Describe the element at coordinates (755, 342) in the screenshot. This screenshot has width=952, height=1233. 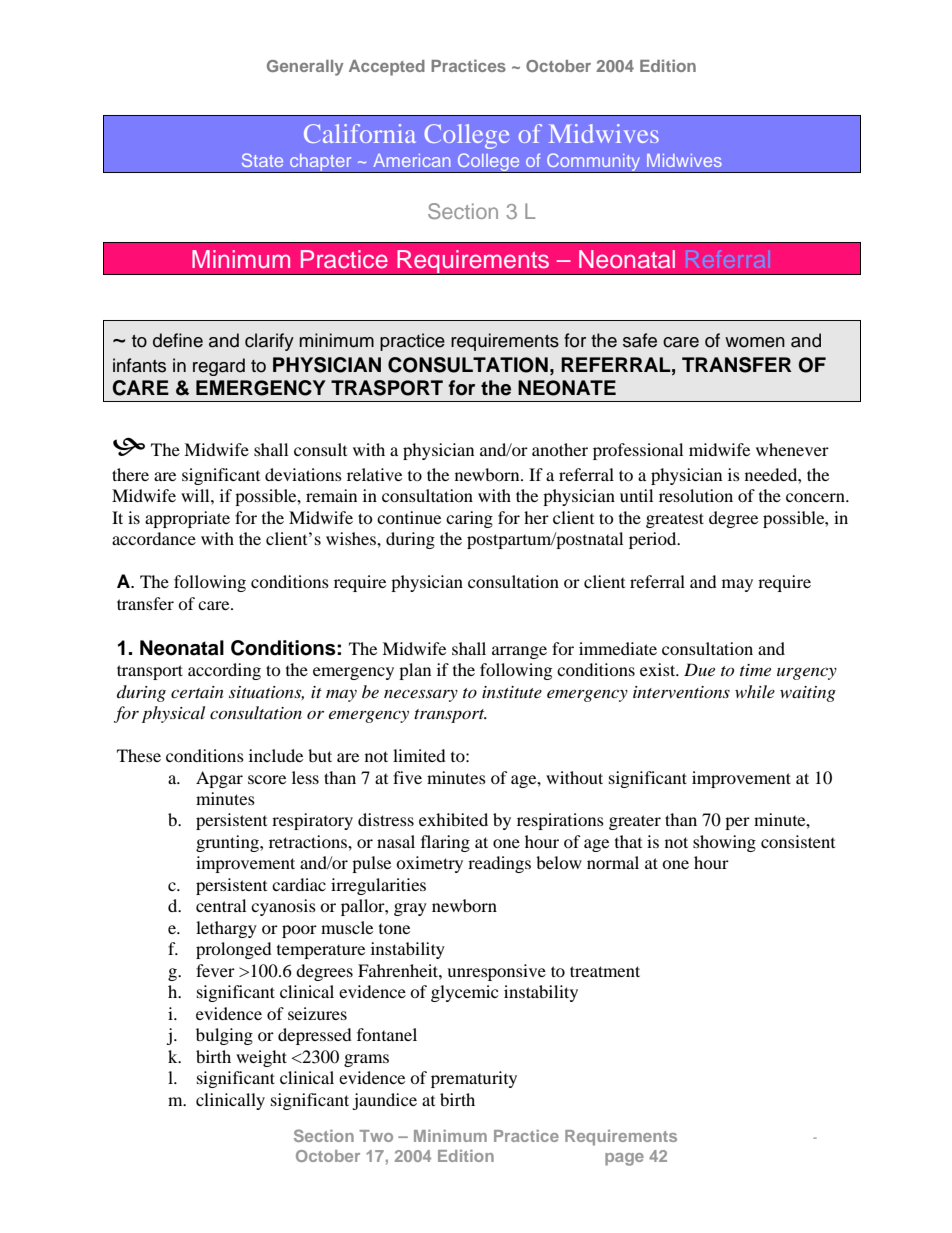
I see `women` at that location.
